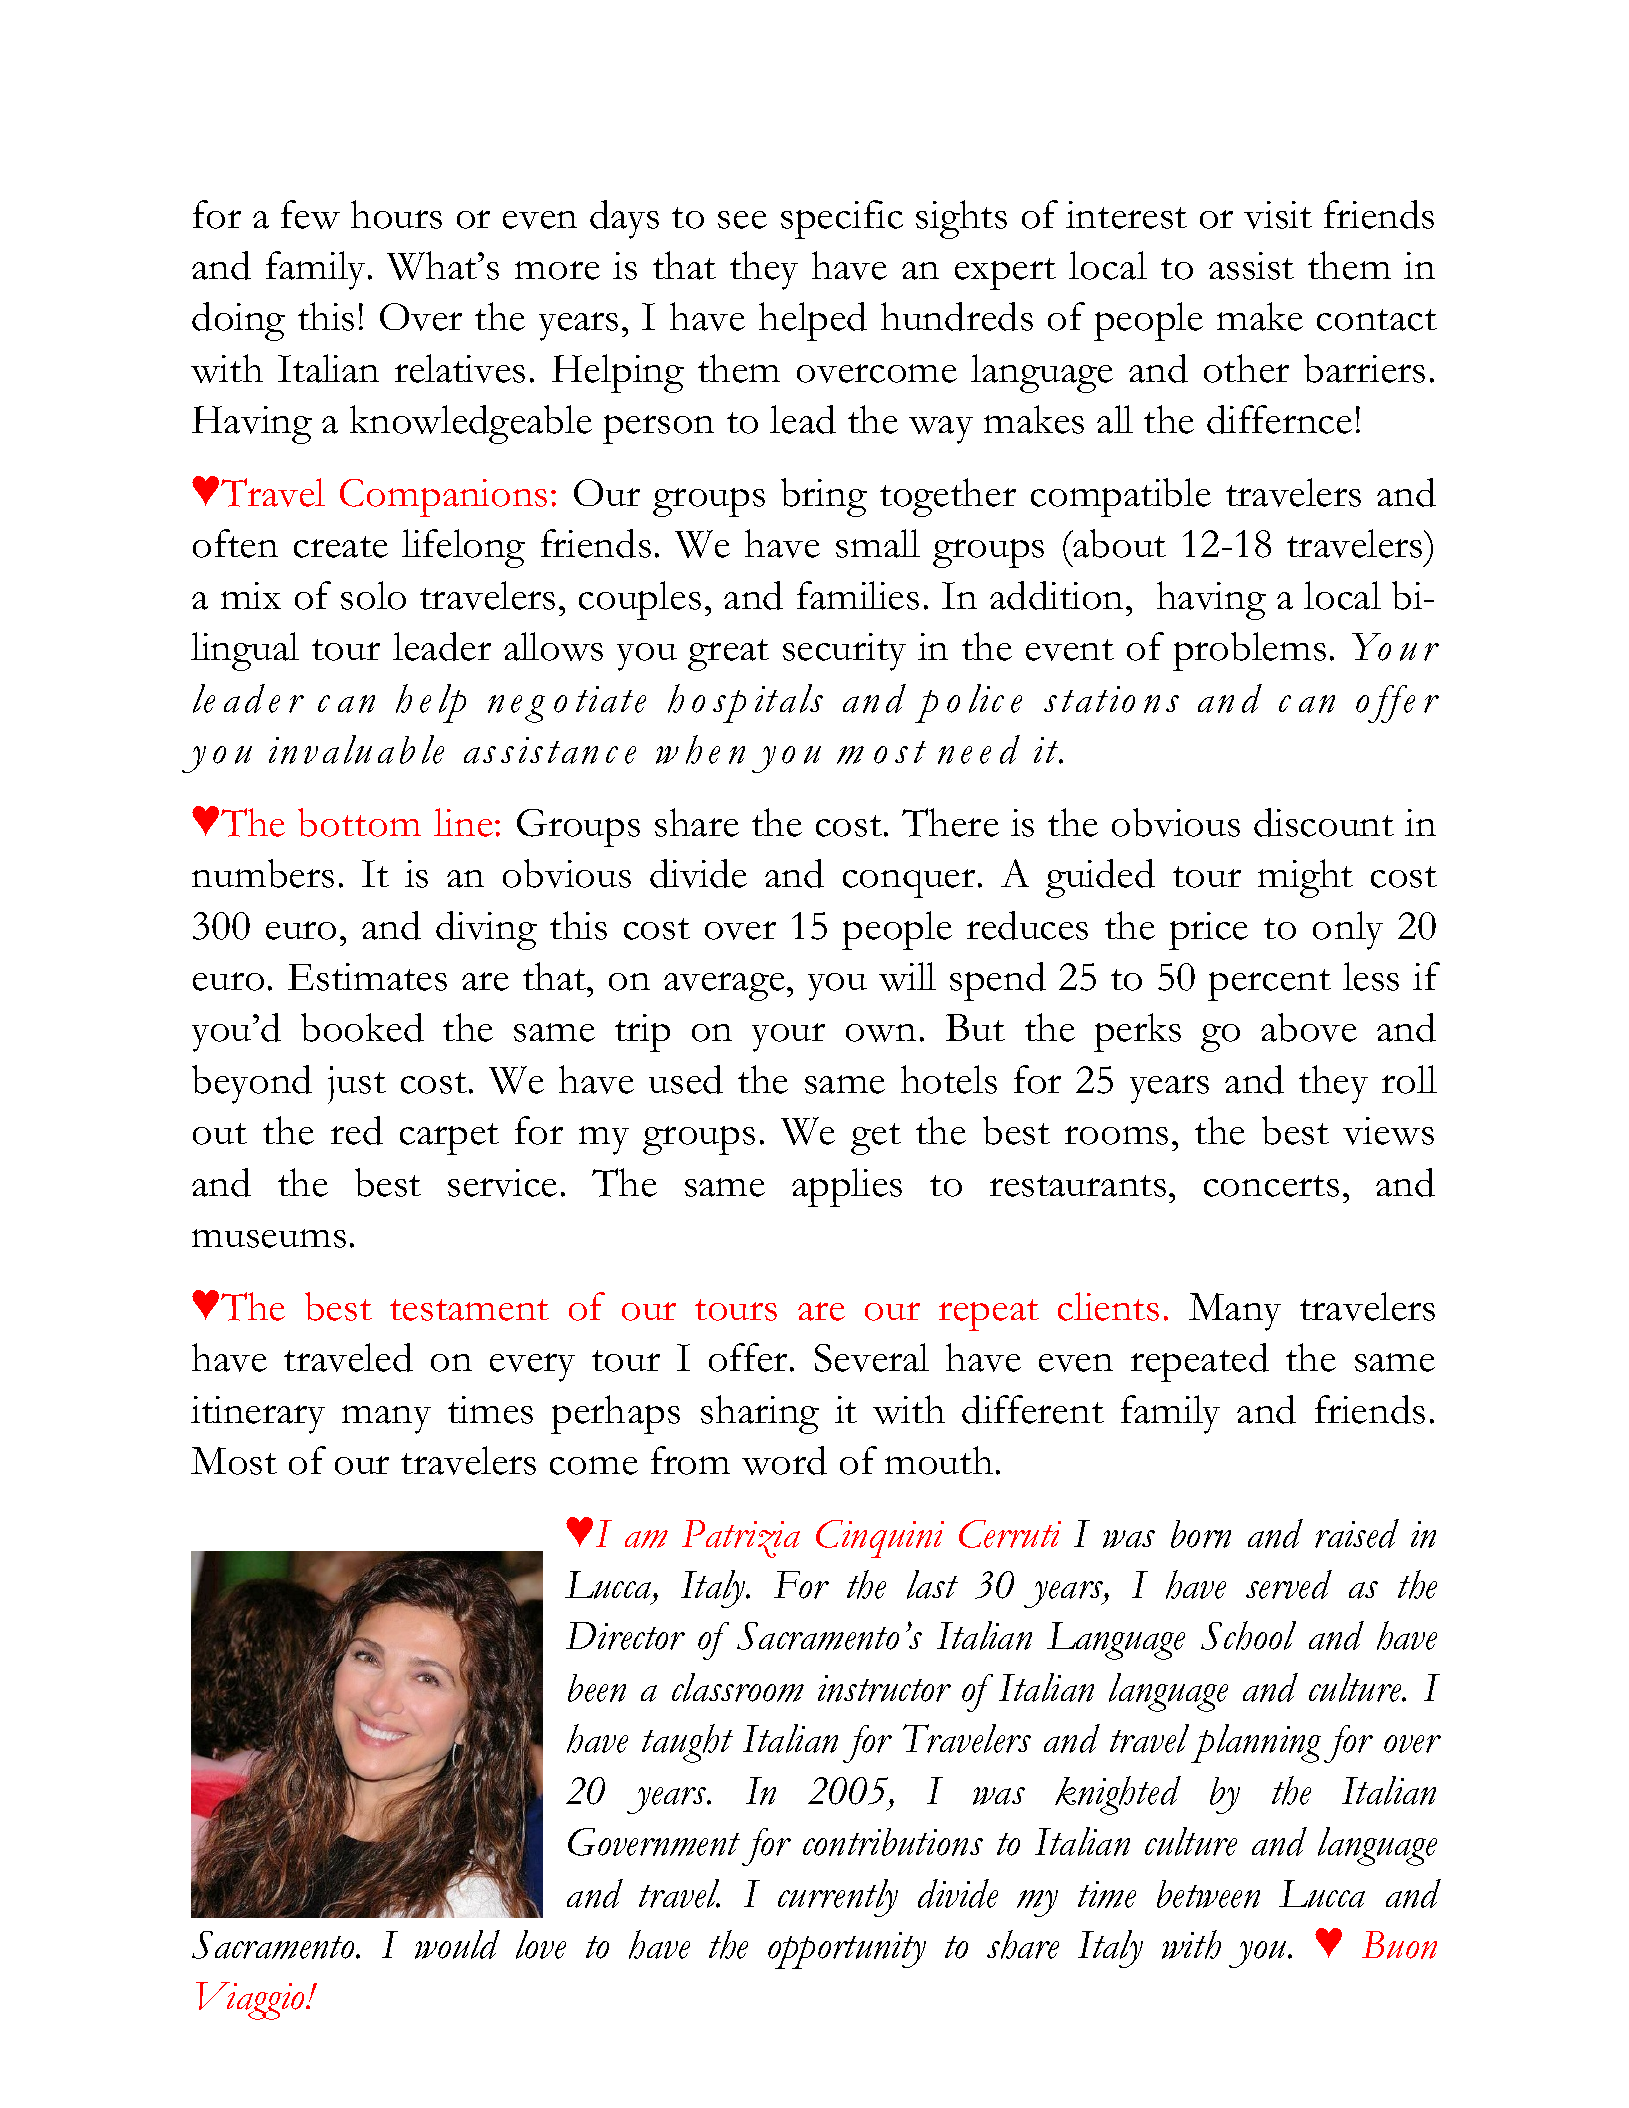  What do you see at coordinates (872, 1357) in the document?
I see `Several` at bounding box center [872, 1357].
